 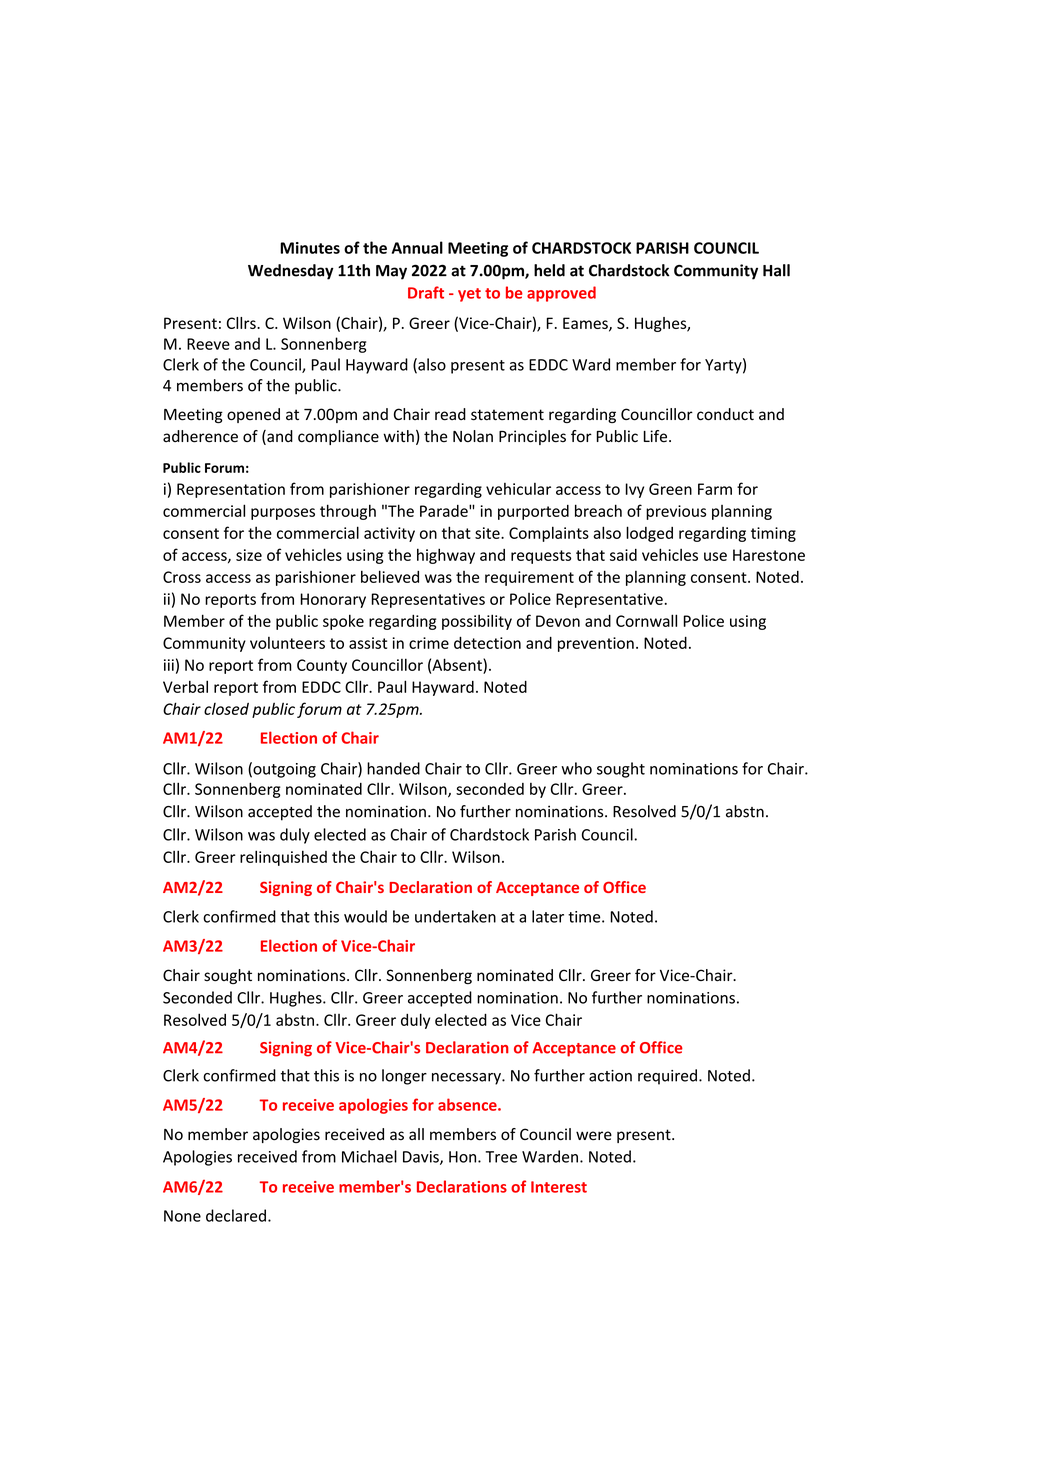 I want to click on Tree, so click(x=501, y=1157).
